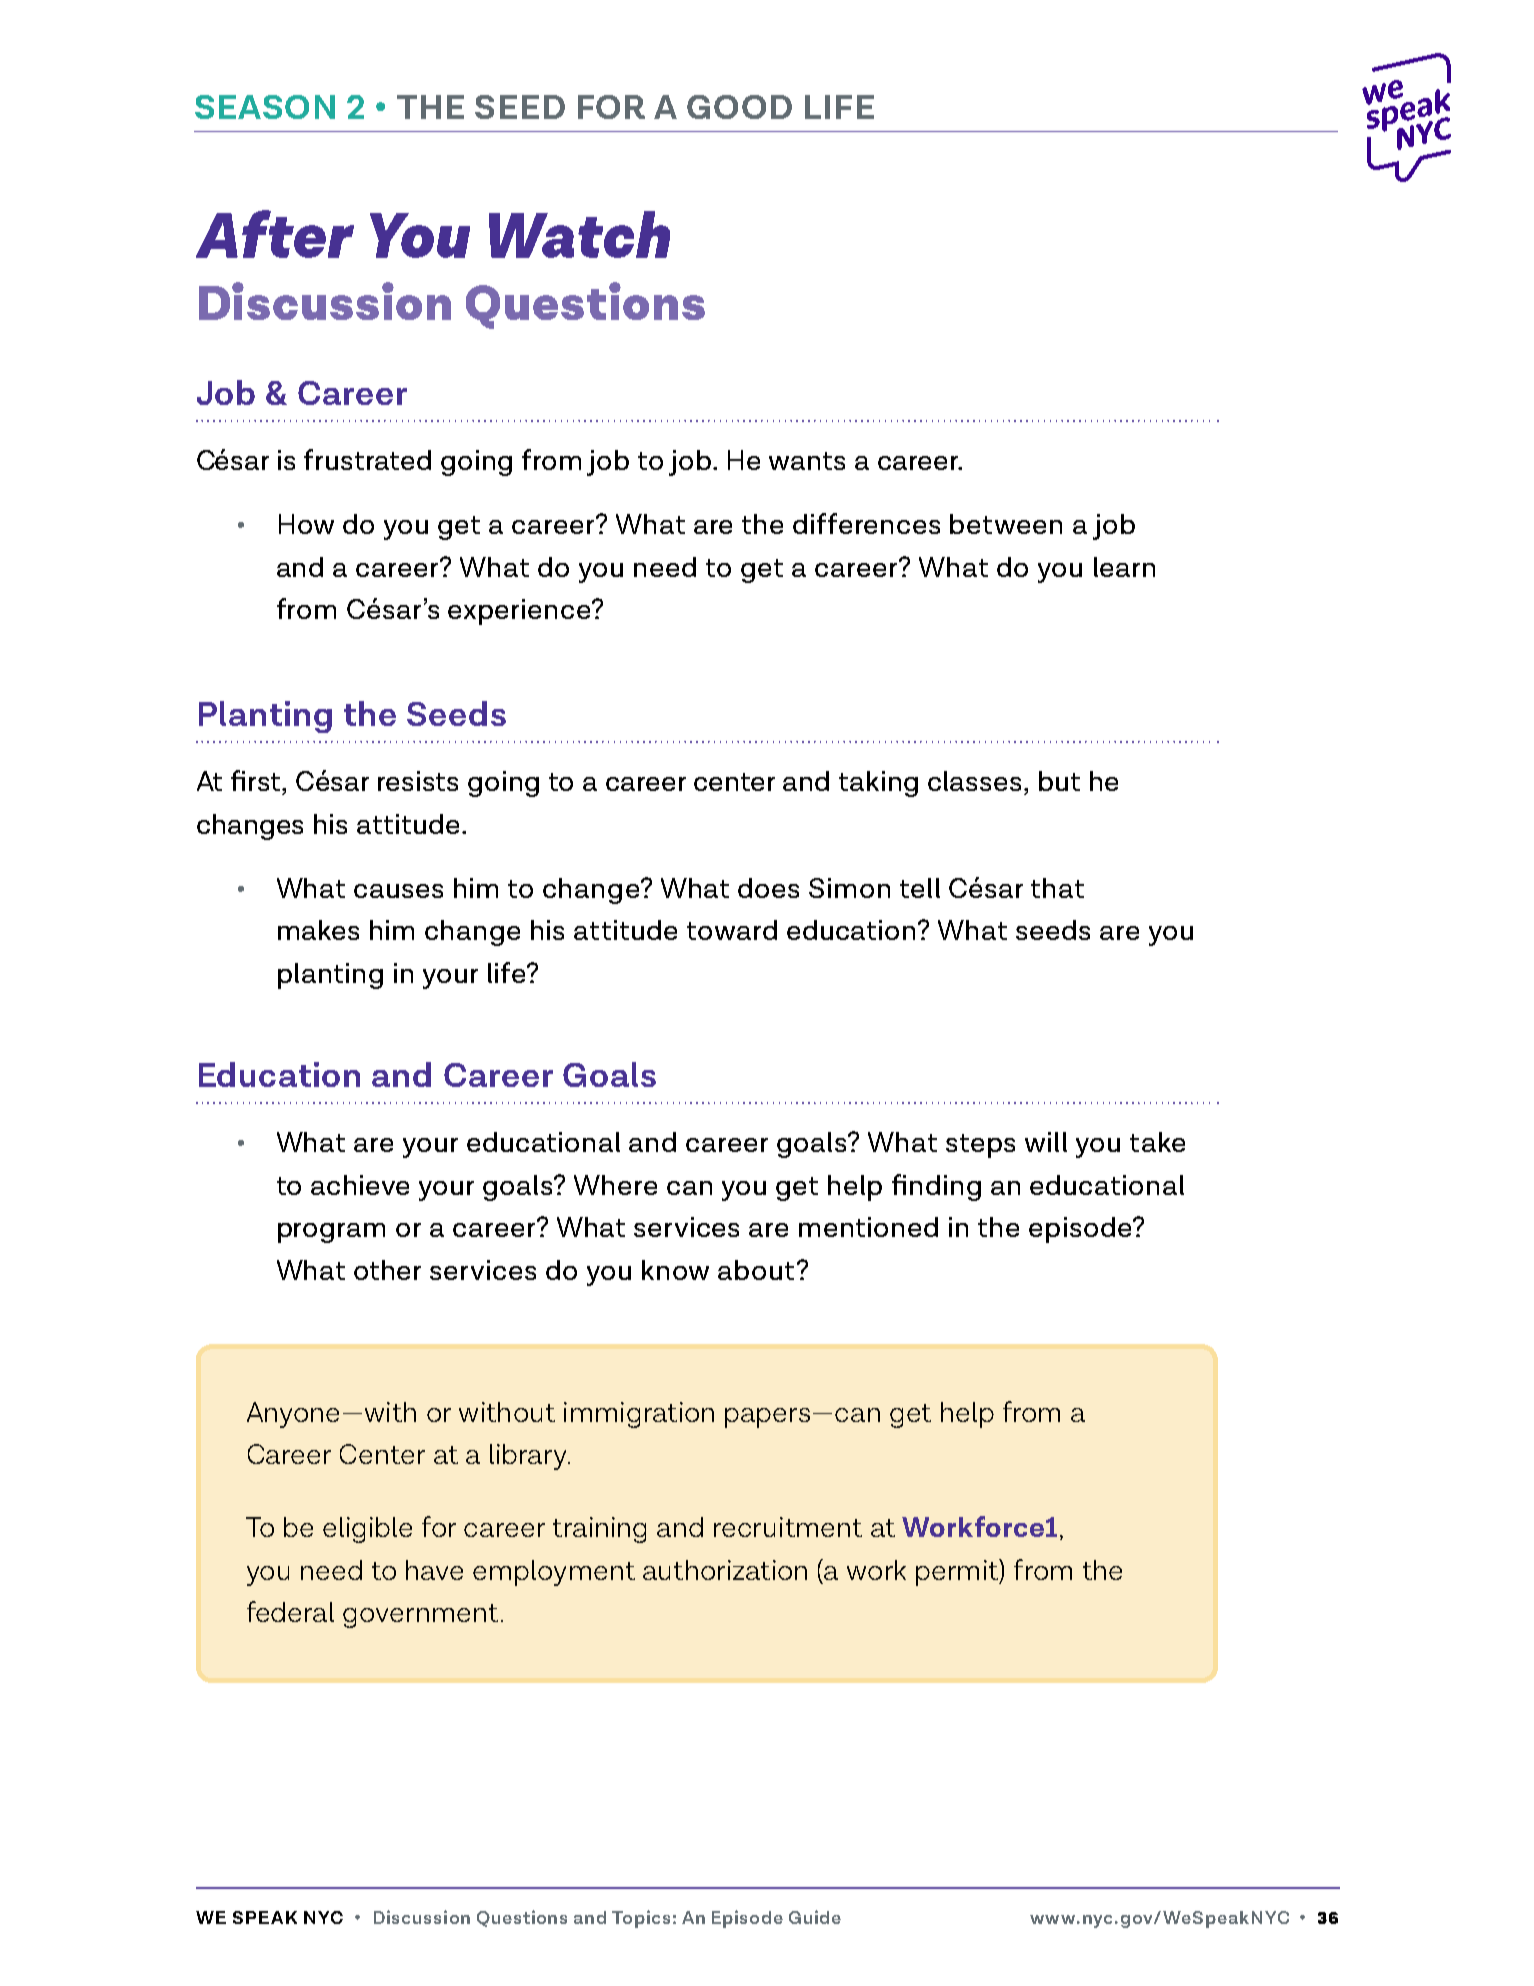  What do you see at coordinates (318, 930) in the screenshot?
I see `makes` at bounding box center [318, 930].
